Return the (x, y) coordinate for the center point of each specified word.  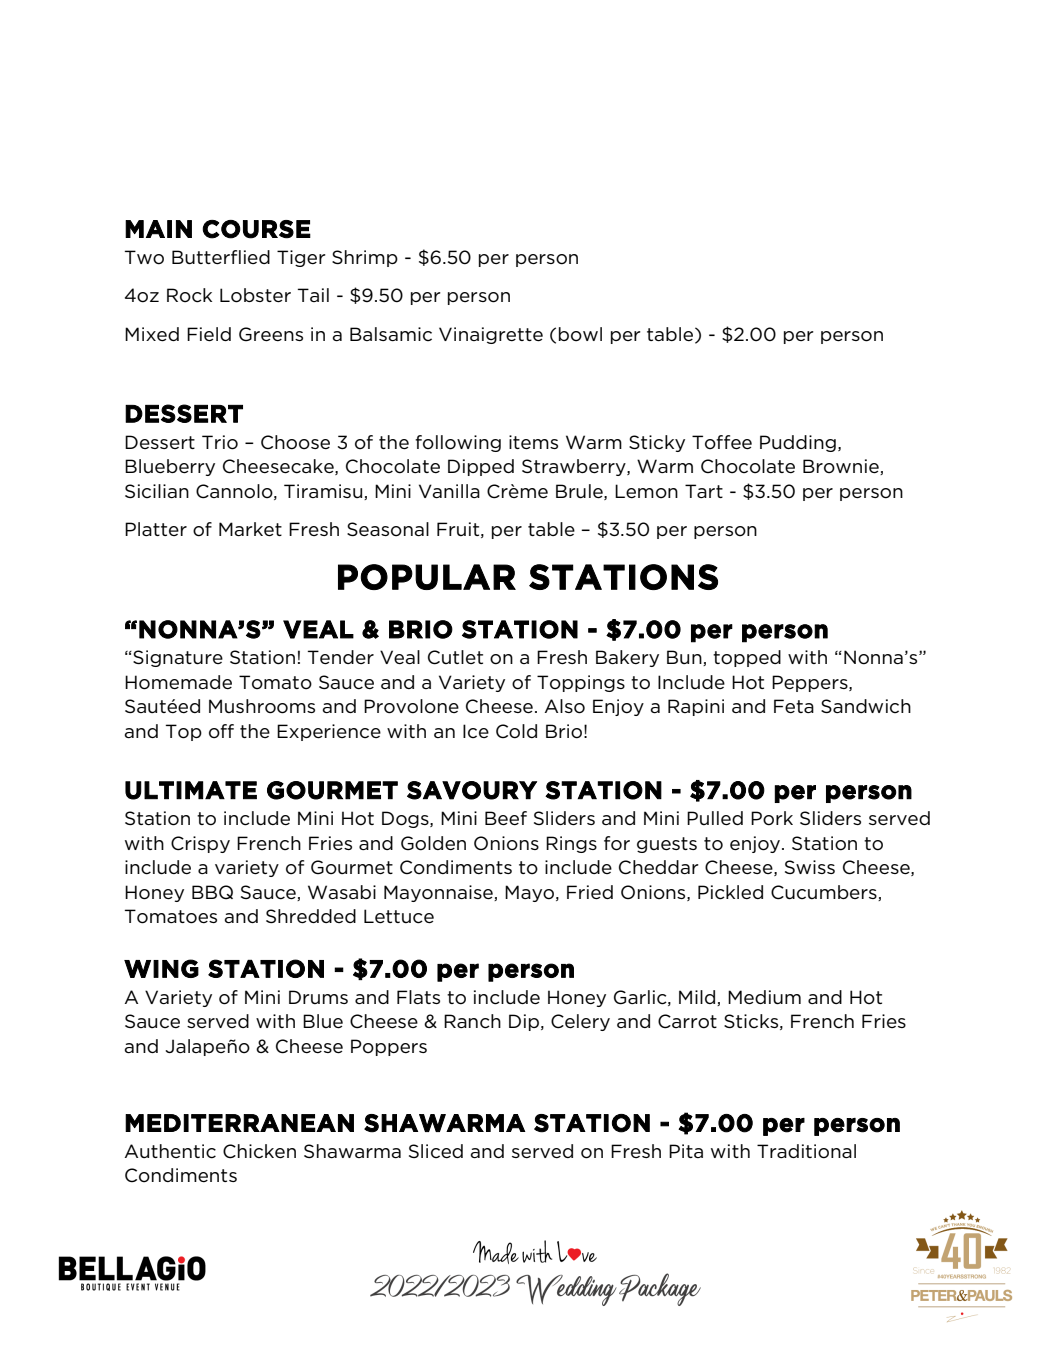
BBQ (212, 892)
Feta (794, 706)
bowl (580, 334)
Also (565, 706)
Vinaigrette (491, 335)
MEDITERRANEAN (239, 1123)
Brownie (842, 467)
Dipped (481, 467)
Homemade (178, 682)
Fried (590, 892)
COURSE (256, 229)
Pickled (730, 892)
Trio (220, 442)
